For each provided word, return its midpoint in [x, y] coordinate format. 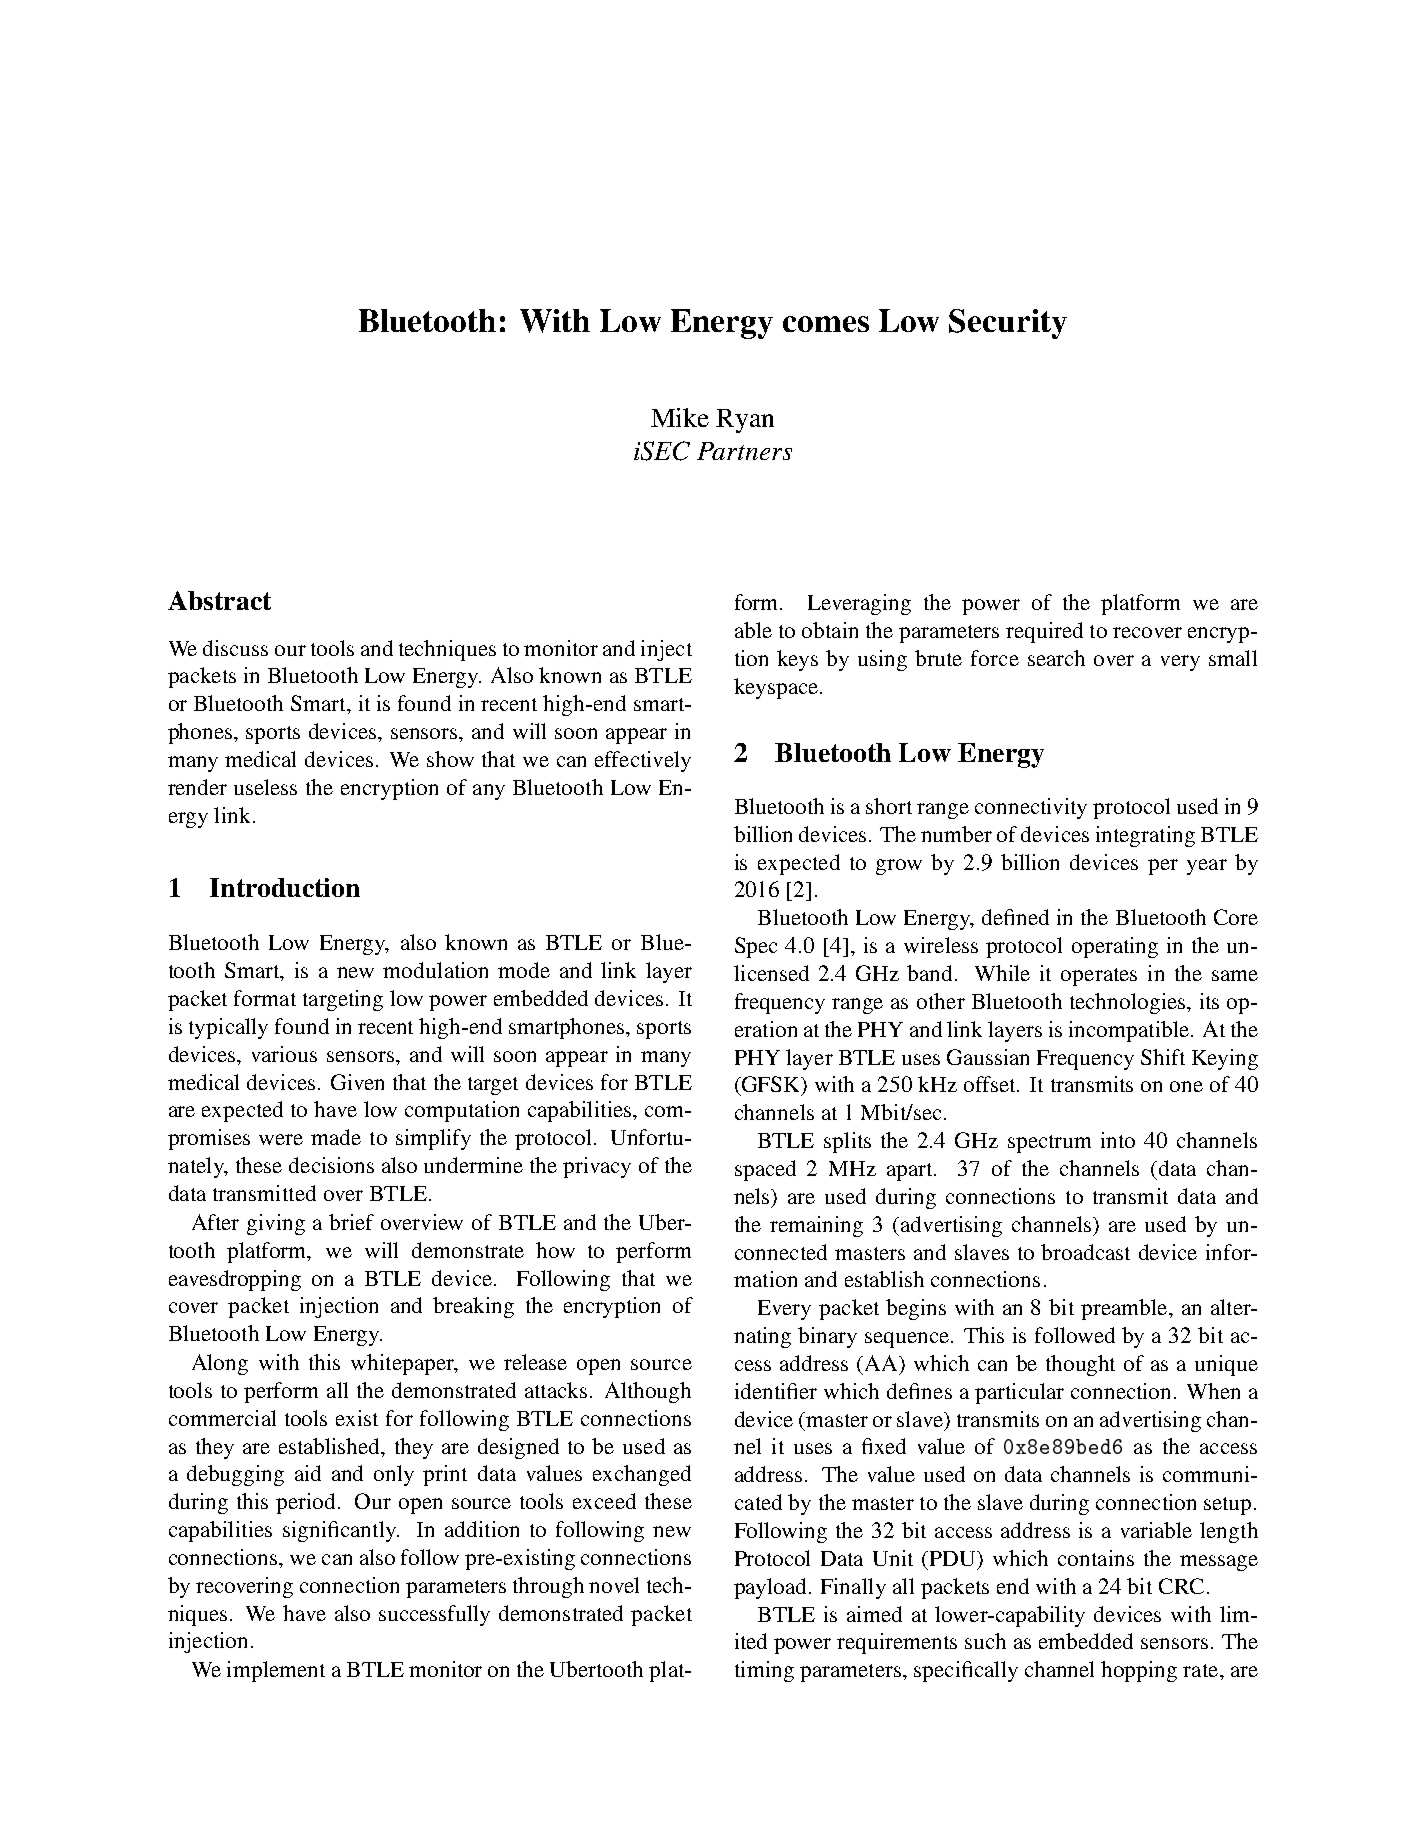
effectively [643, 761]
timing [764, 1671]
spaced [765, 1170]
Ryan [745, 421]
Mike [680, 417]
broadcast [1085, 1252]
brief [351, 1222]
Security [1008, 324]
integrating [1145, 836]
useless [265, 787]
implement [276, 1671]
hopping [1139, 1671]
